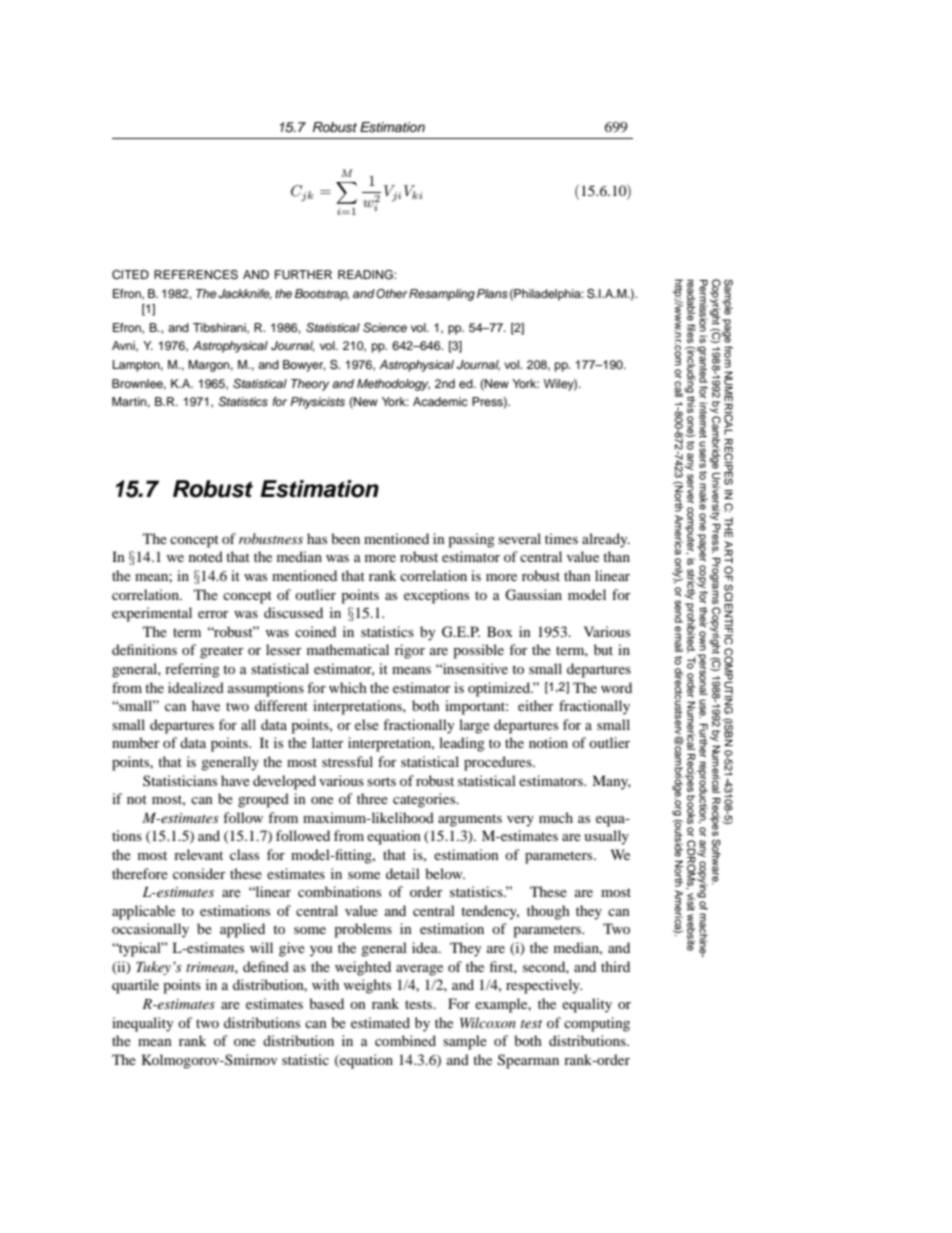 The width and height of the screenshot is (952, 1233). Describe the element at coordinates (317, 403) in the screenshot. I see `Physicists` at that location.
